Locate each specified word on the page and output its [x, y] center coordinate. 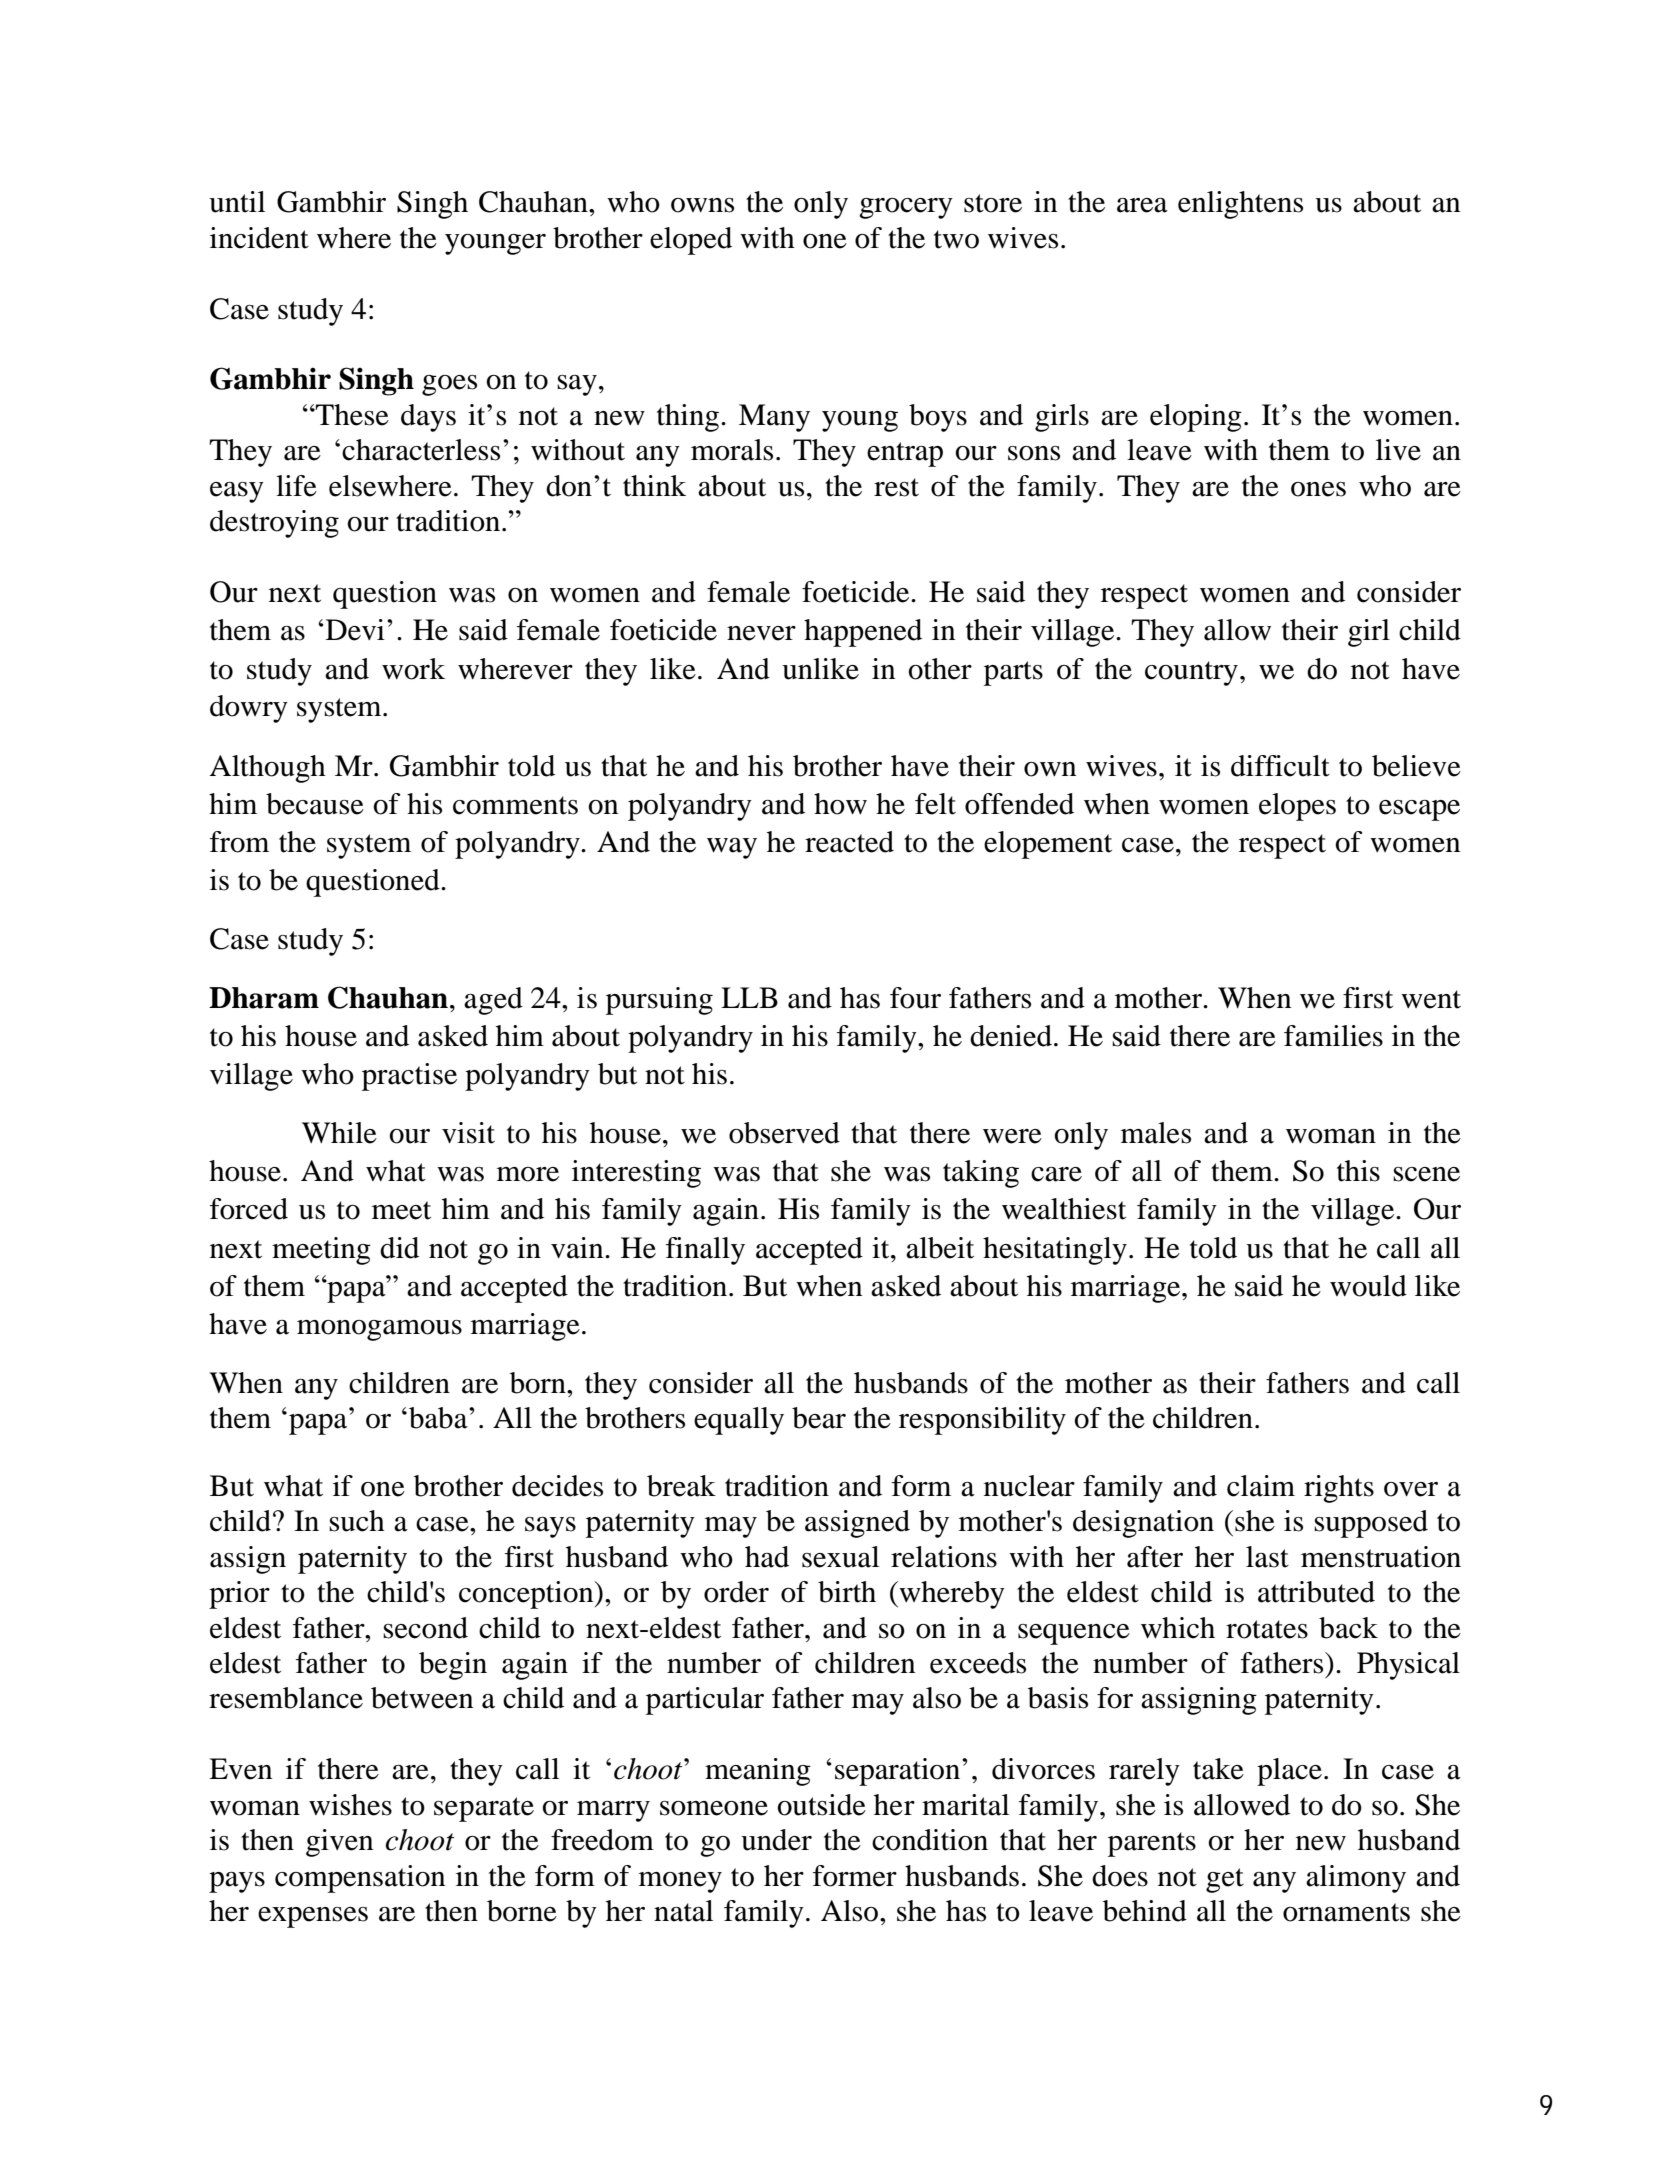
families [1333, 1036]
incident [259, 238]
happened [863, 633]
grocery [906, 208]
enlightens [1240, 205]
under [776, 1840]
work [413, 669]
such [357, 1521]
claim [1261, 1486]
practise [409, 1077]
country [1191, 673]
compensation [360, 1879]
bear [819, 1418]
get [1225, 1880]
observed [784, 1133]
